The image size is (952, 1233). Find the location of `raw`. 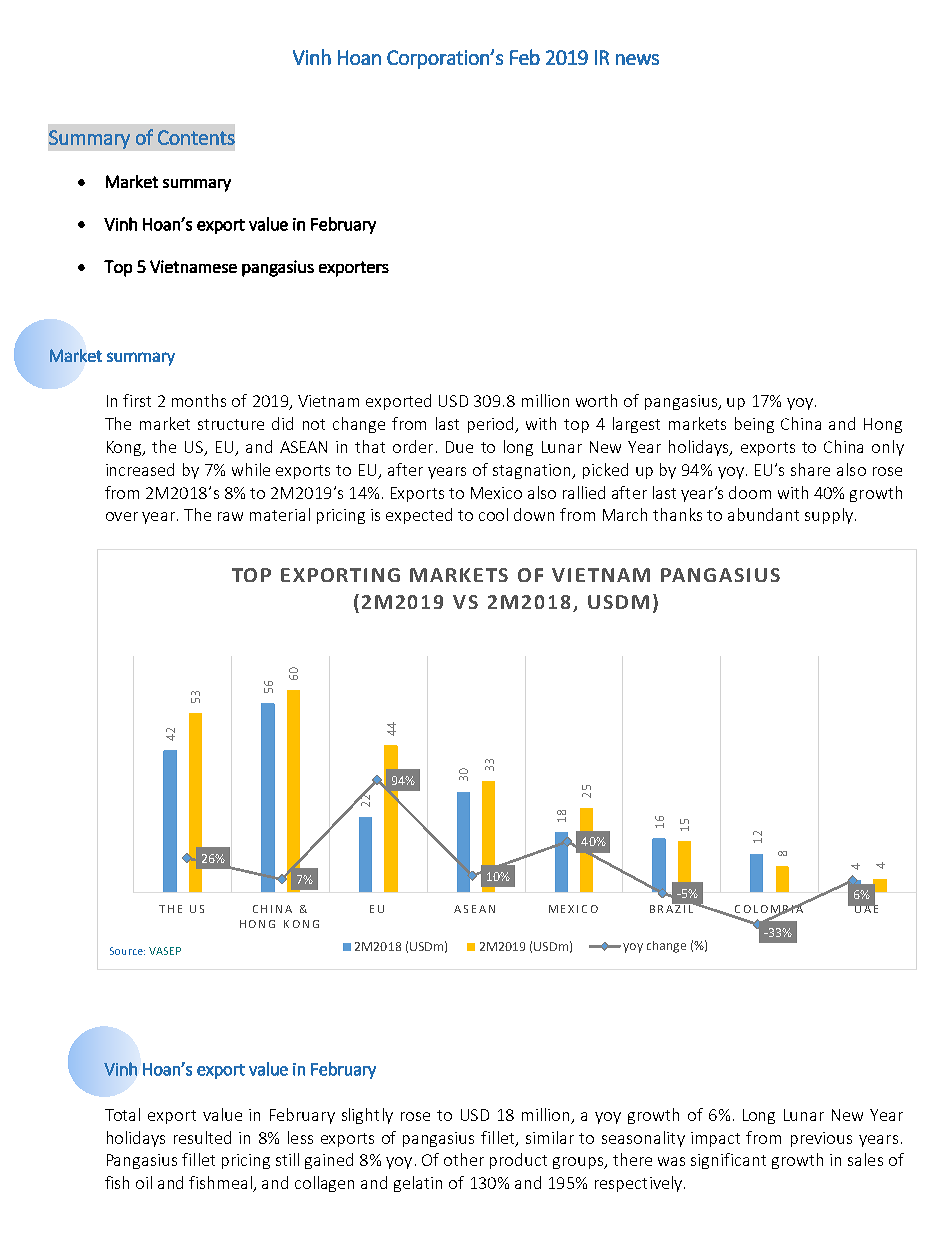

raw is located at coordinates (230, 516).
